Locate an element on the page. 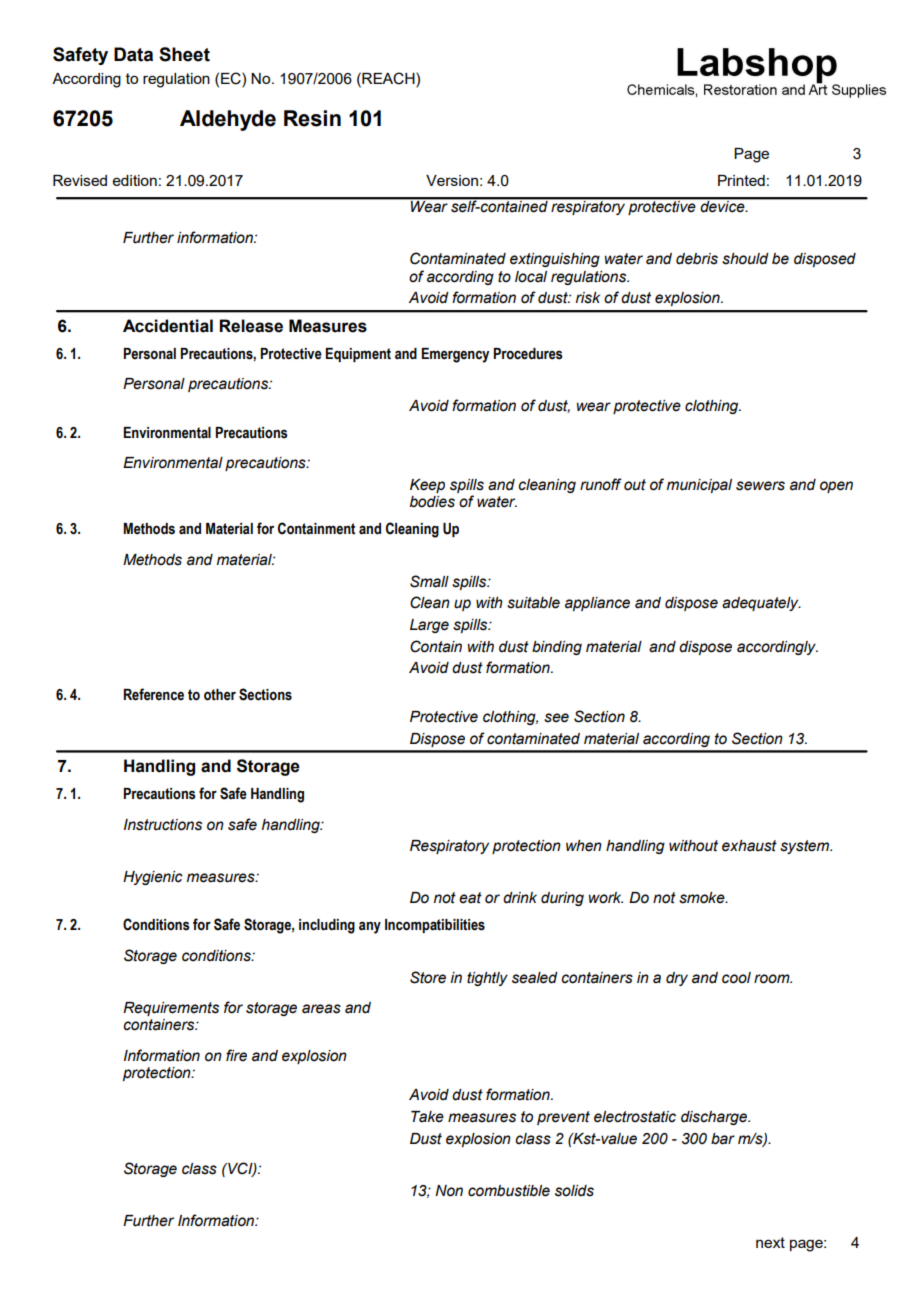 The height and width of the page is (1308, 924). next is located at coordinates (770, 1242).
